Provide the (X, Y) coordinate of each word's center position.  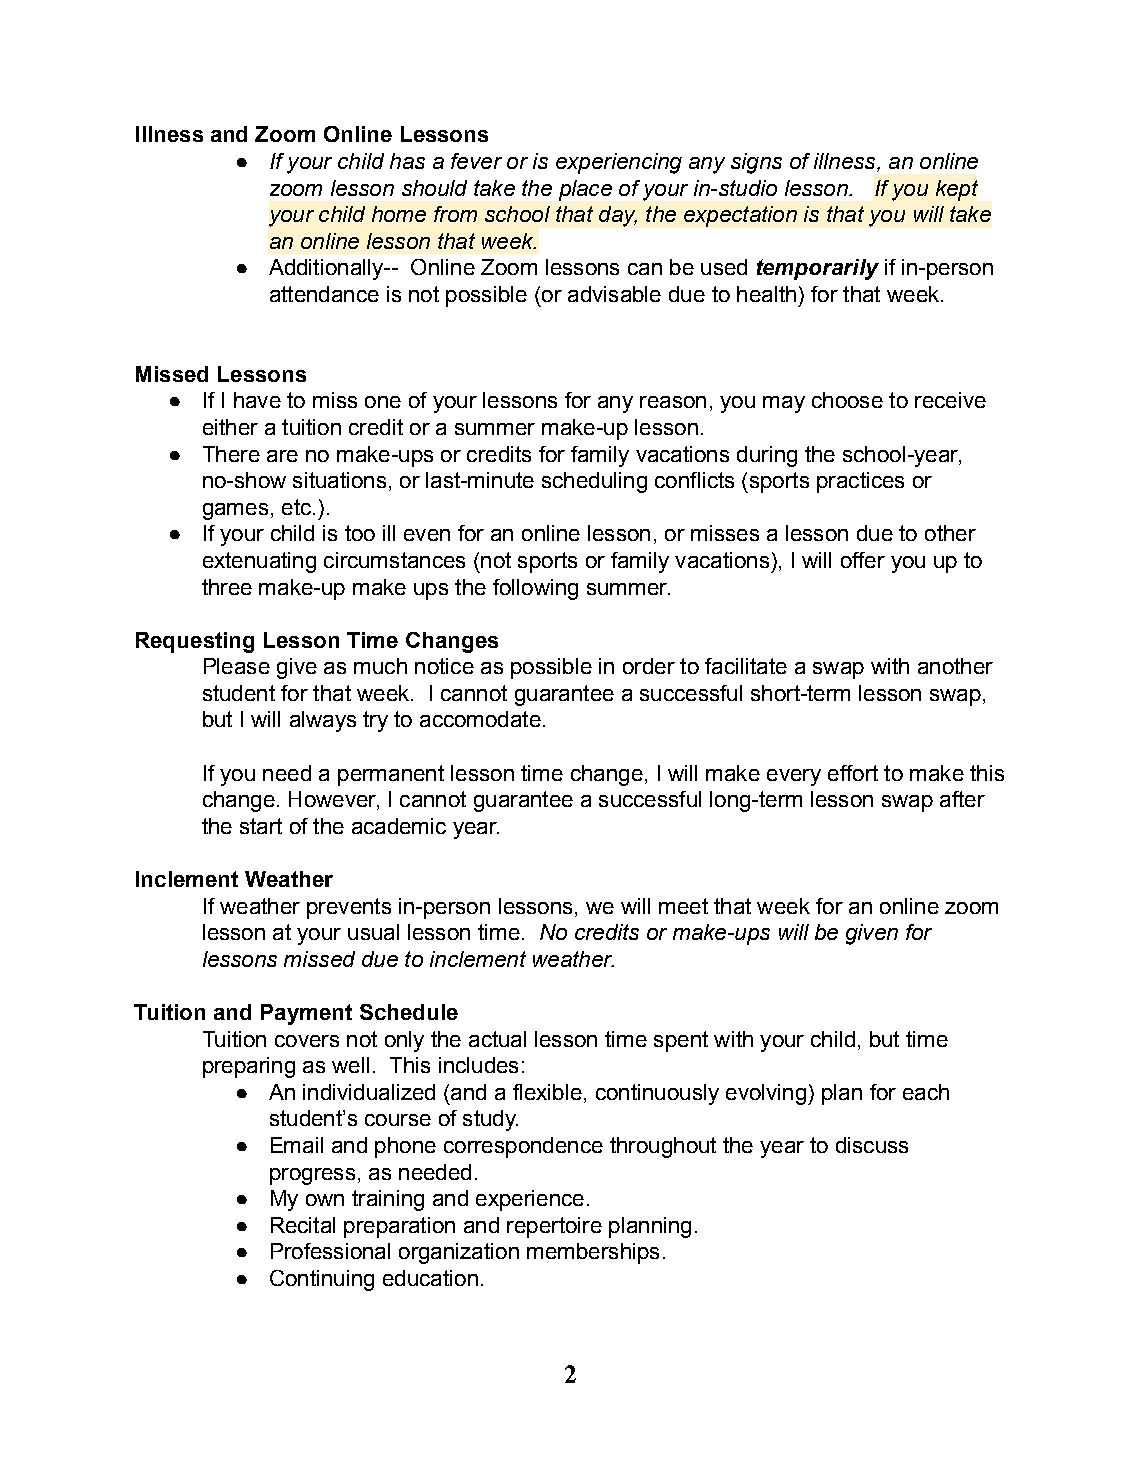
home (399, 214)
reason (673, 402)
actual (497, 1039)
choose (847, 400)
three (227, 587)
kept (957, 190)
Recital (303, 1225)
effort (853, 773)
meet (683, 906)
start (261, 826)
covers (307, 1041)
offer (863, 560)
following (535, 589)
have (257, 400)
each (926, 1092)
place (585, 190)
